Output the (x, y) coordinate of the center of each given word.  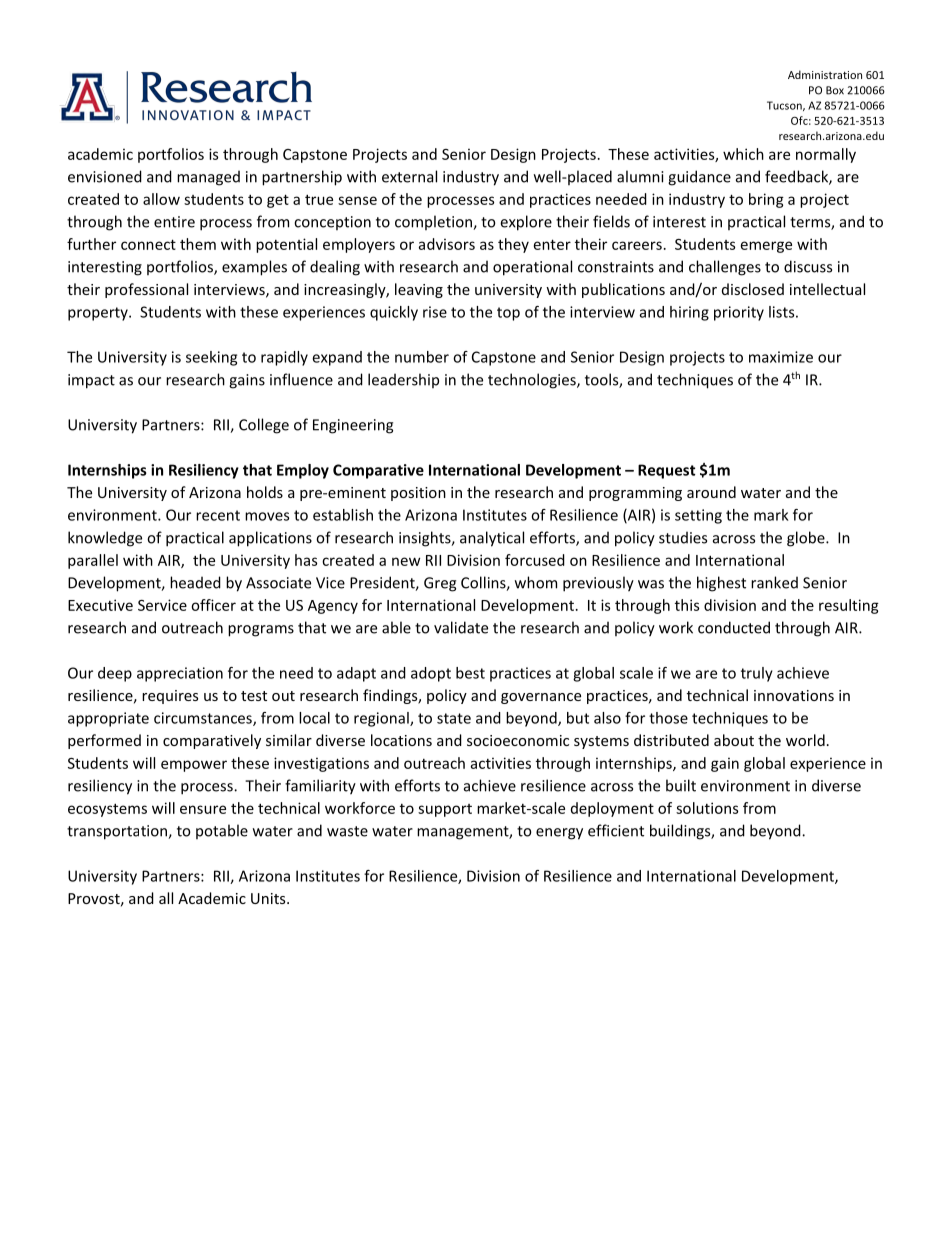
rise (435, 312)
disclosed (753, 289)
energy (559, 834)
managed (208, 178)
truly (757, 674)
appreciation (180, 674)
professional (146, 290)
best (470, 673)
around (711, 492)
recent (218, 515)
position (418, 494)
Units (269, 898)
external (409, 176)
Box (835, 90)
